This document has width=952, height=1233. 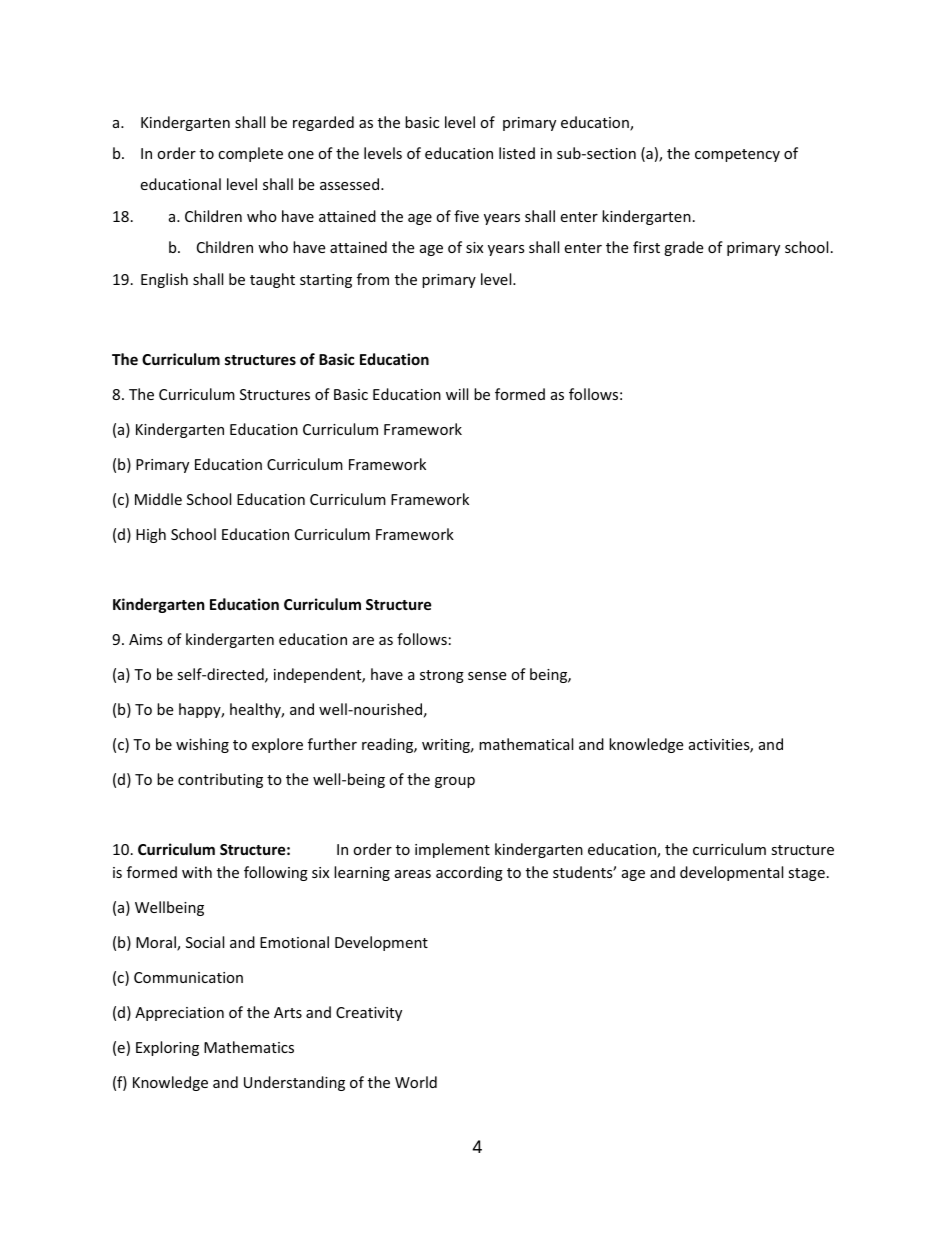 What do you see at coordinates (249, 1047) in the document?
I see `Mathematics` at bounding box center [249, 1047].
